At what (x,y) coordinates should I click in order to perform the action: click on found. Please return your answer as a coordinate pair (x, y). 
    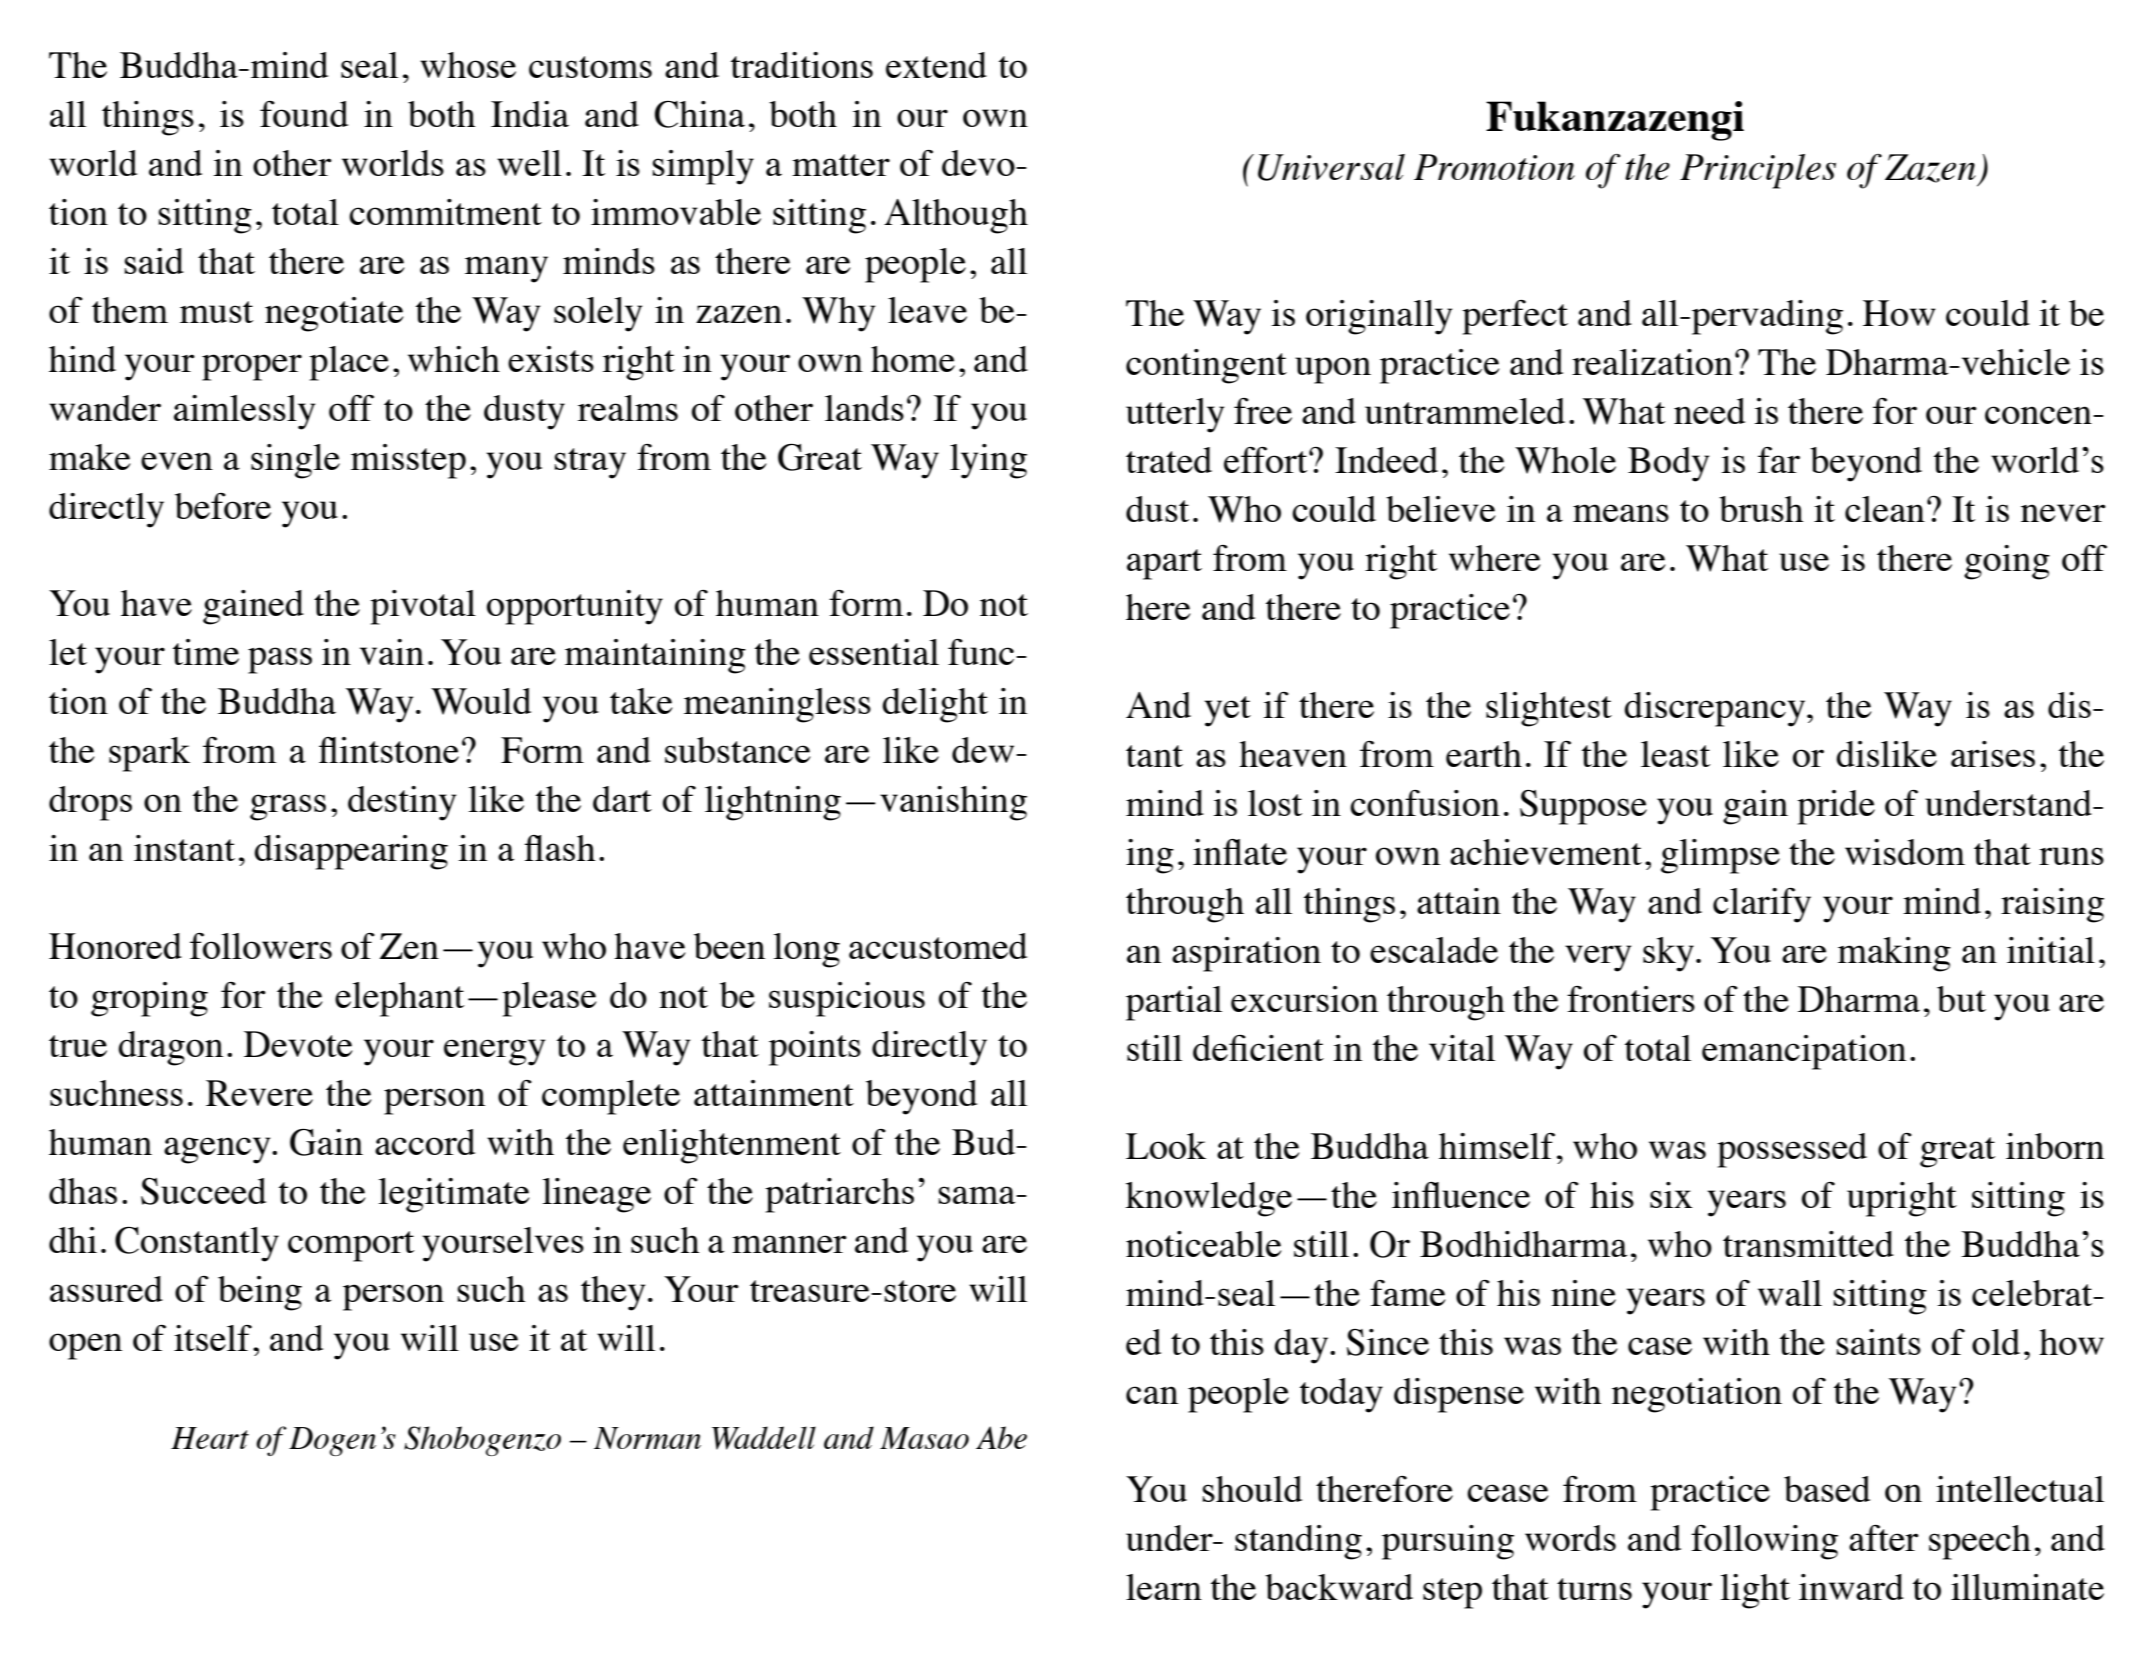
    Looking at the image, I should click on (304, 114).
